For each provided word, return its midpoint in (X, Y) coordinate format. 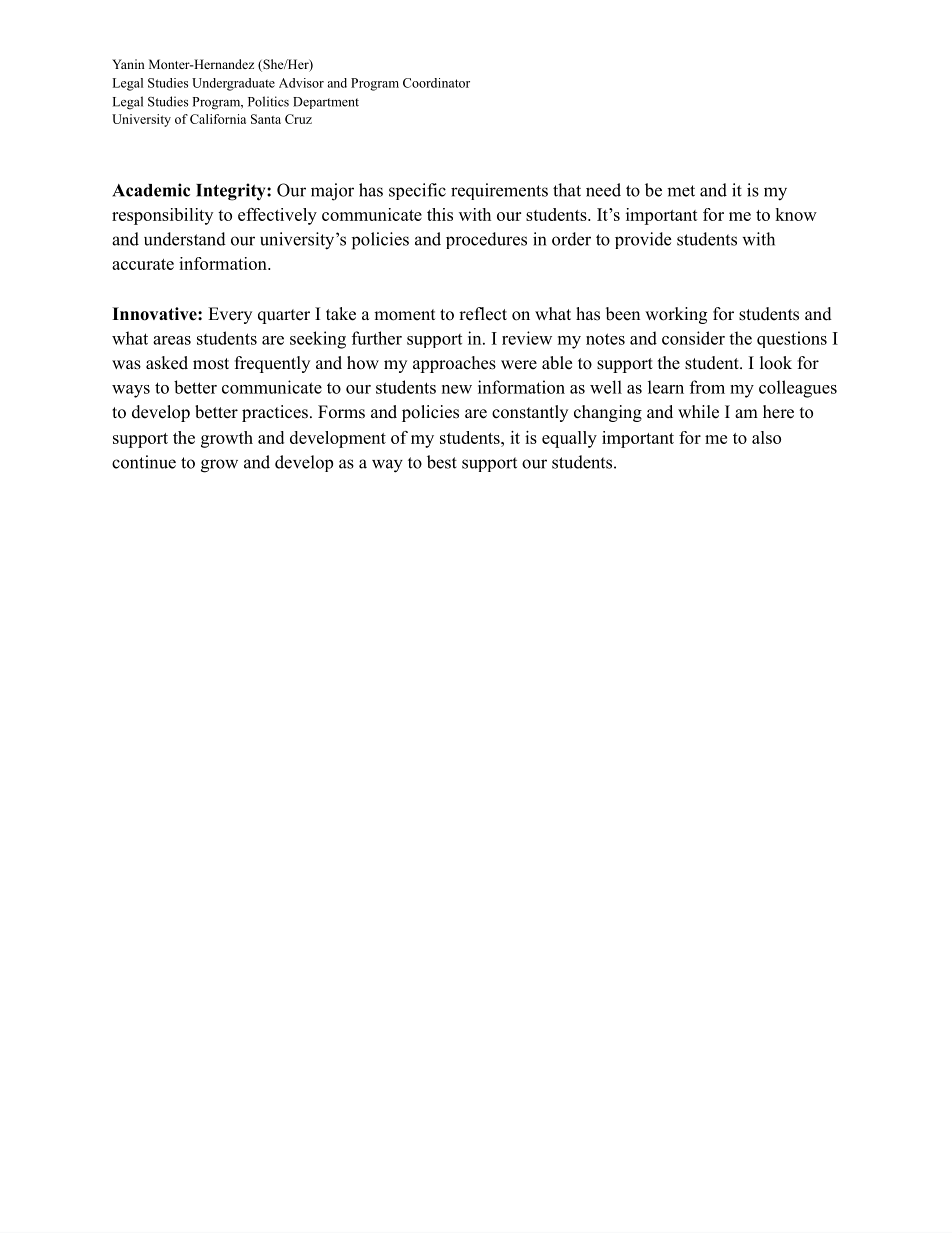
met (681, 191)
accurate (143, 264)
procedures (486, 240)
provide (643, 240)
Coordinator (436, 83)
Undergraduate (233, 84)
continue (144, 462)
